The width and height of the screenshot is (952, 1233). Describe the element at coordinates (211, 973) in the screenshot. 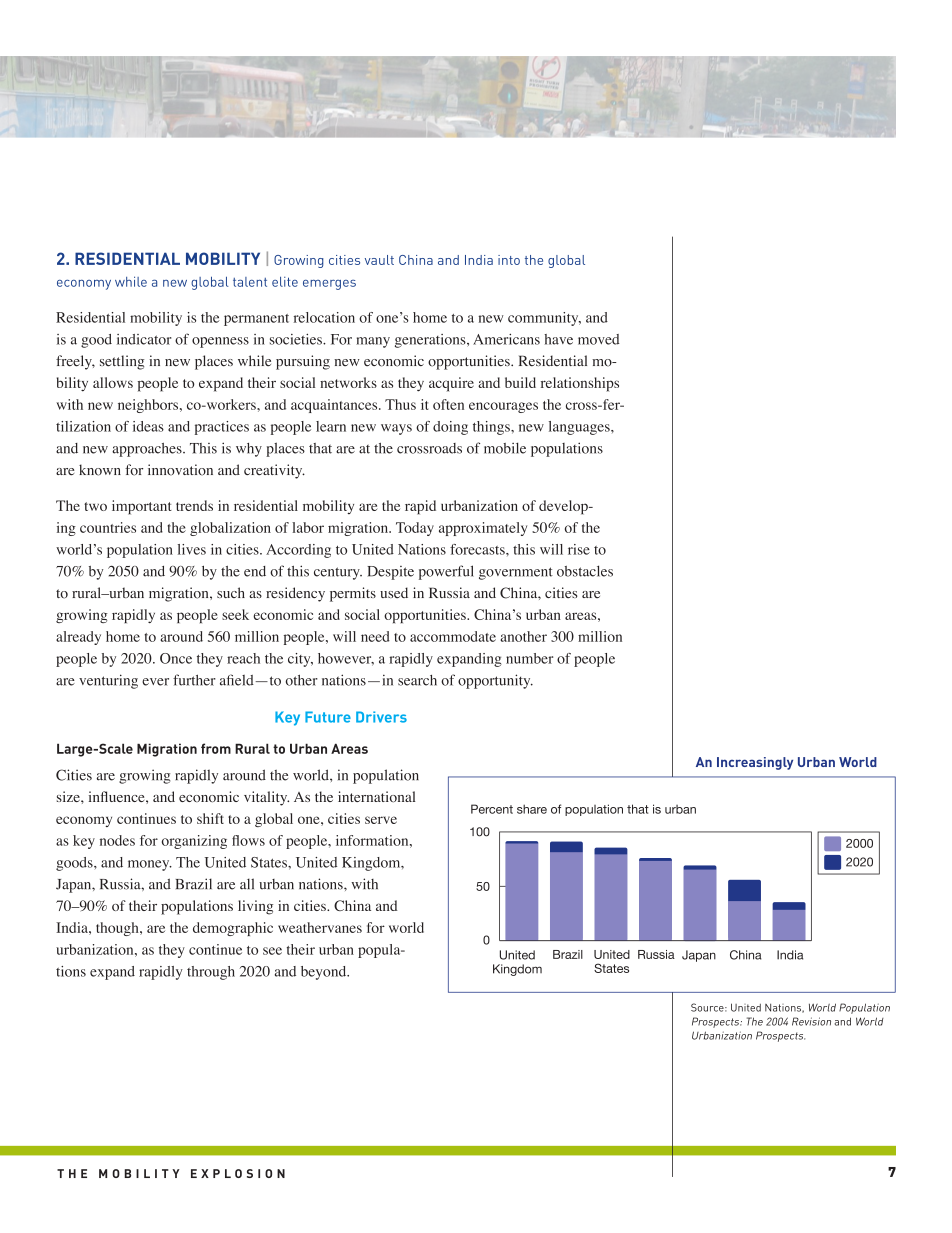

I see `through` at that location.
